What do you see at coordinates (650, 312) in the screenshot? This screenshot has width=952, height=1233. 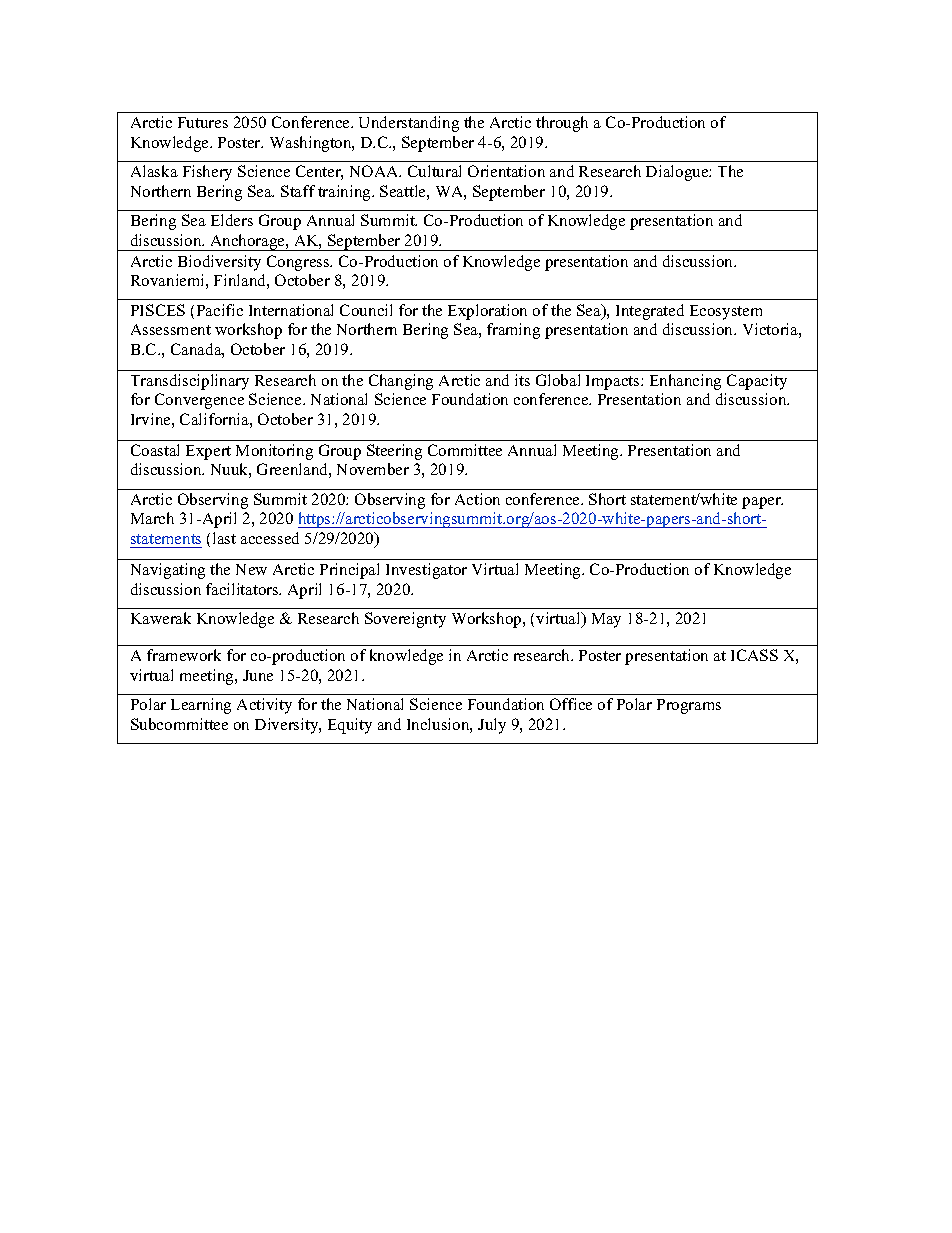 I see `Integrated` at bounding box center [650, 312].
